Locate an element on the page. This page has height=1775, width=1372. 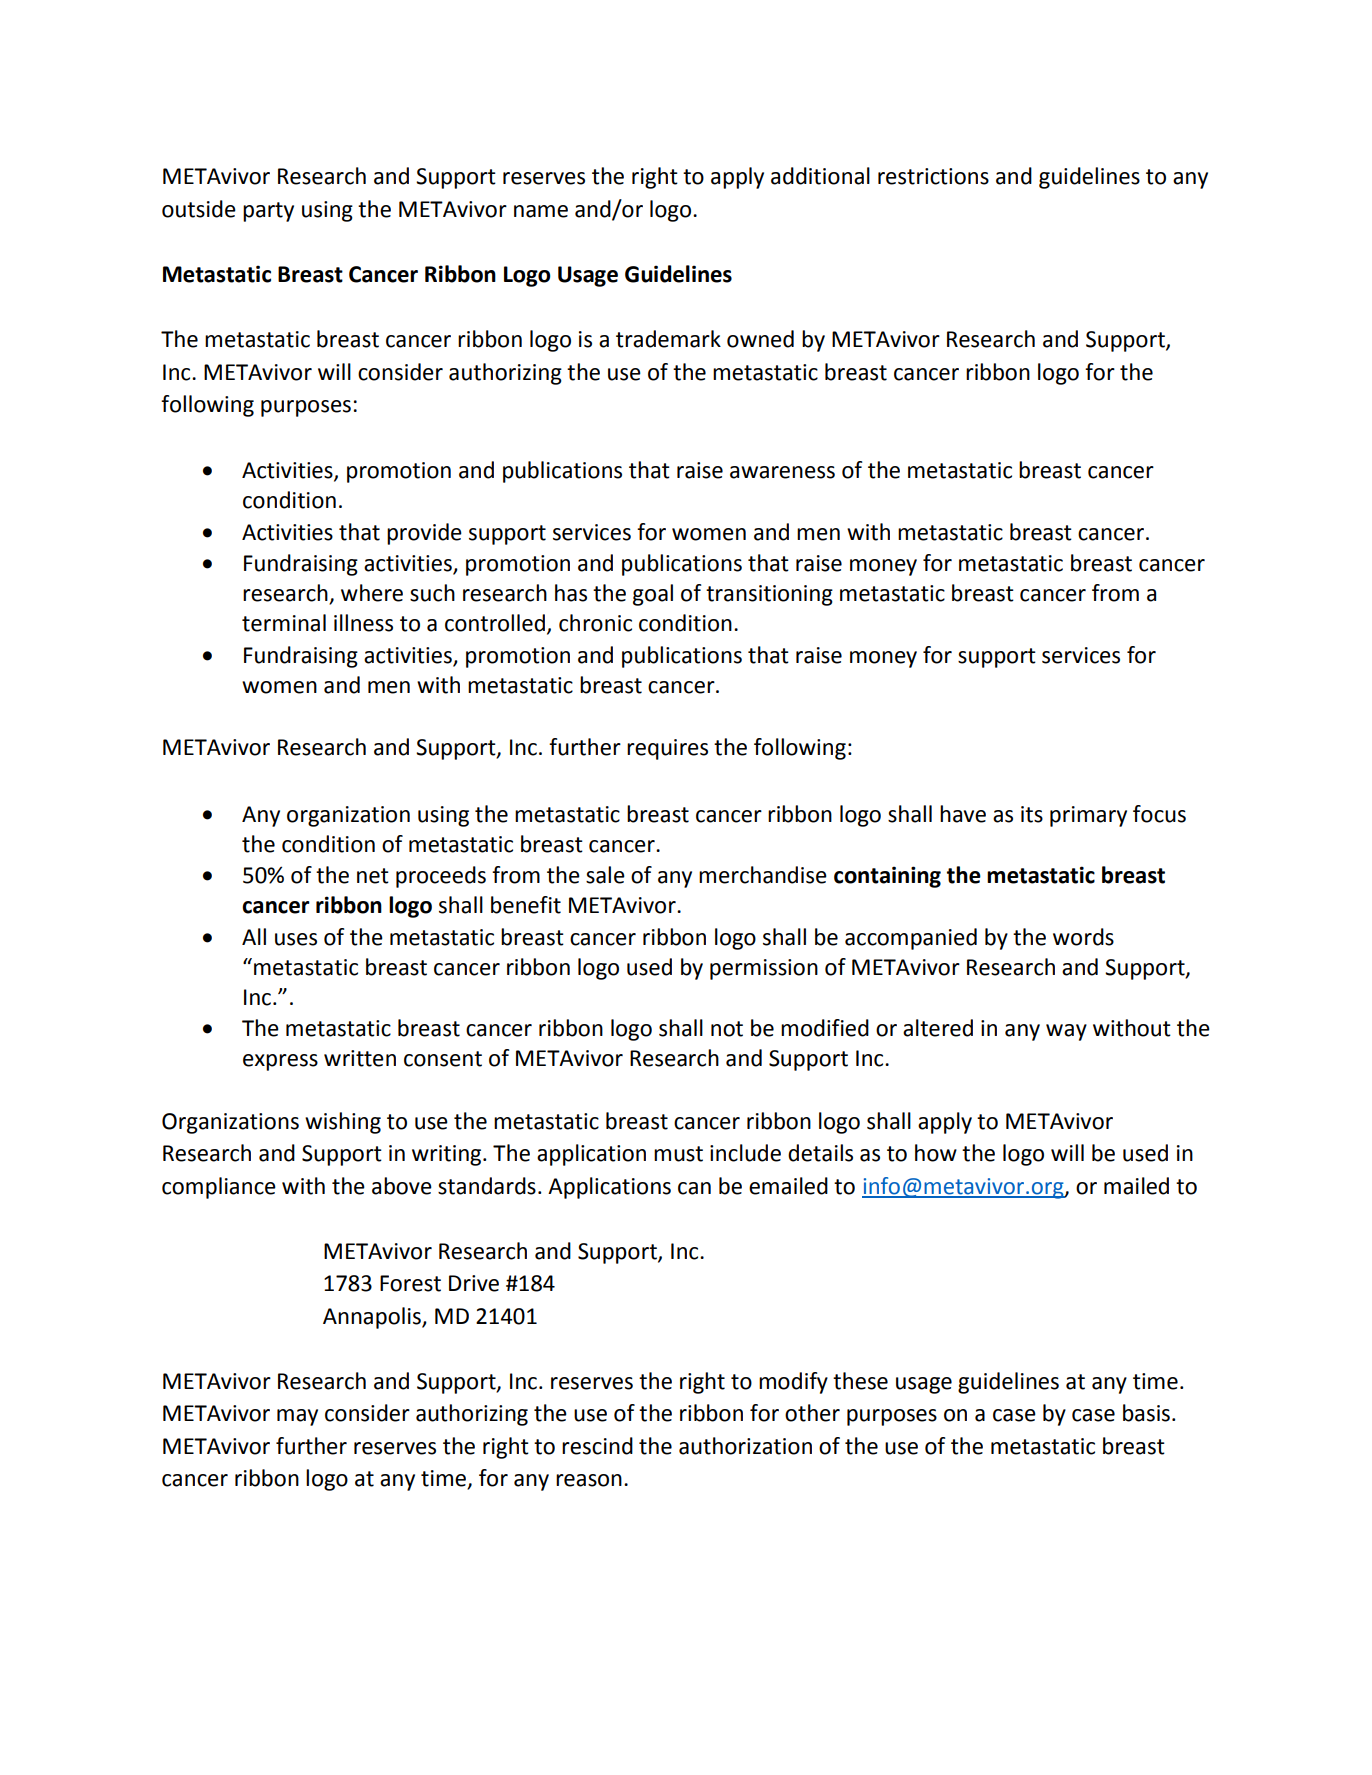
party is located at coordinates (268, 212).
